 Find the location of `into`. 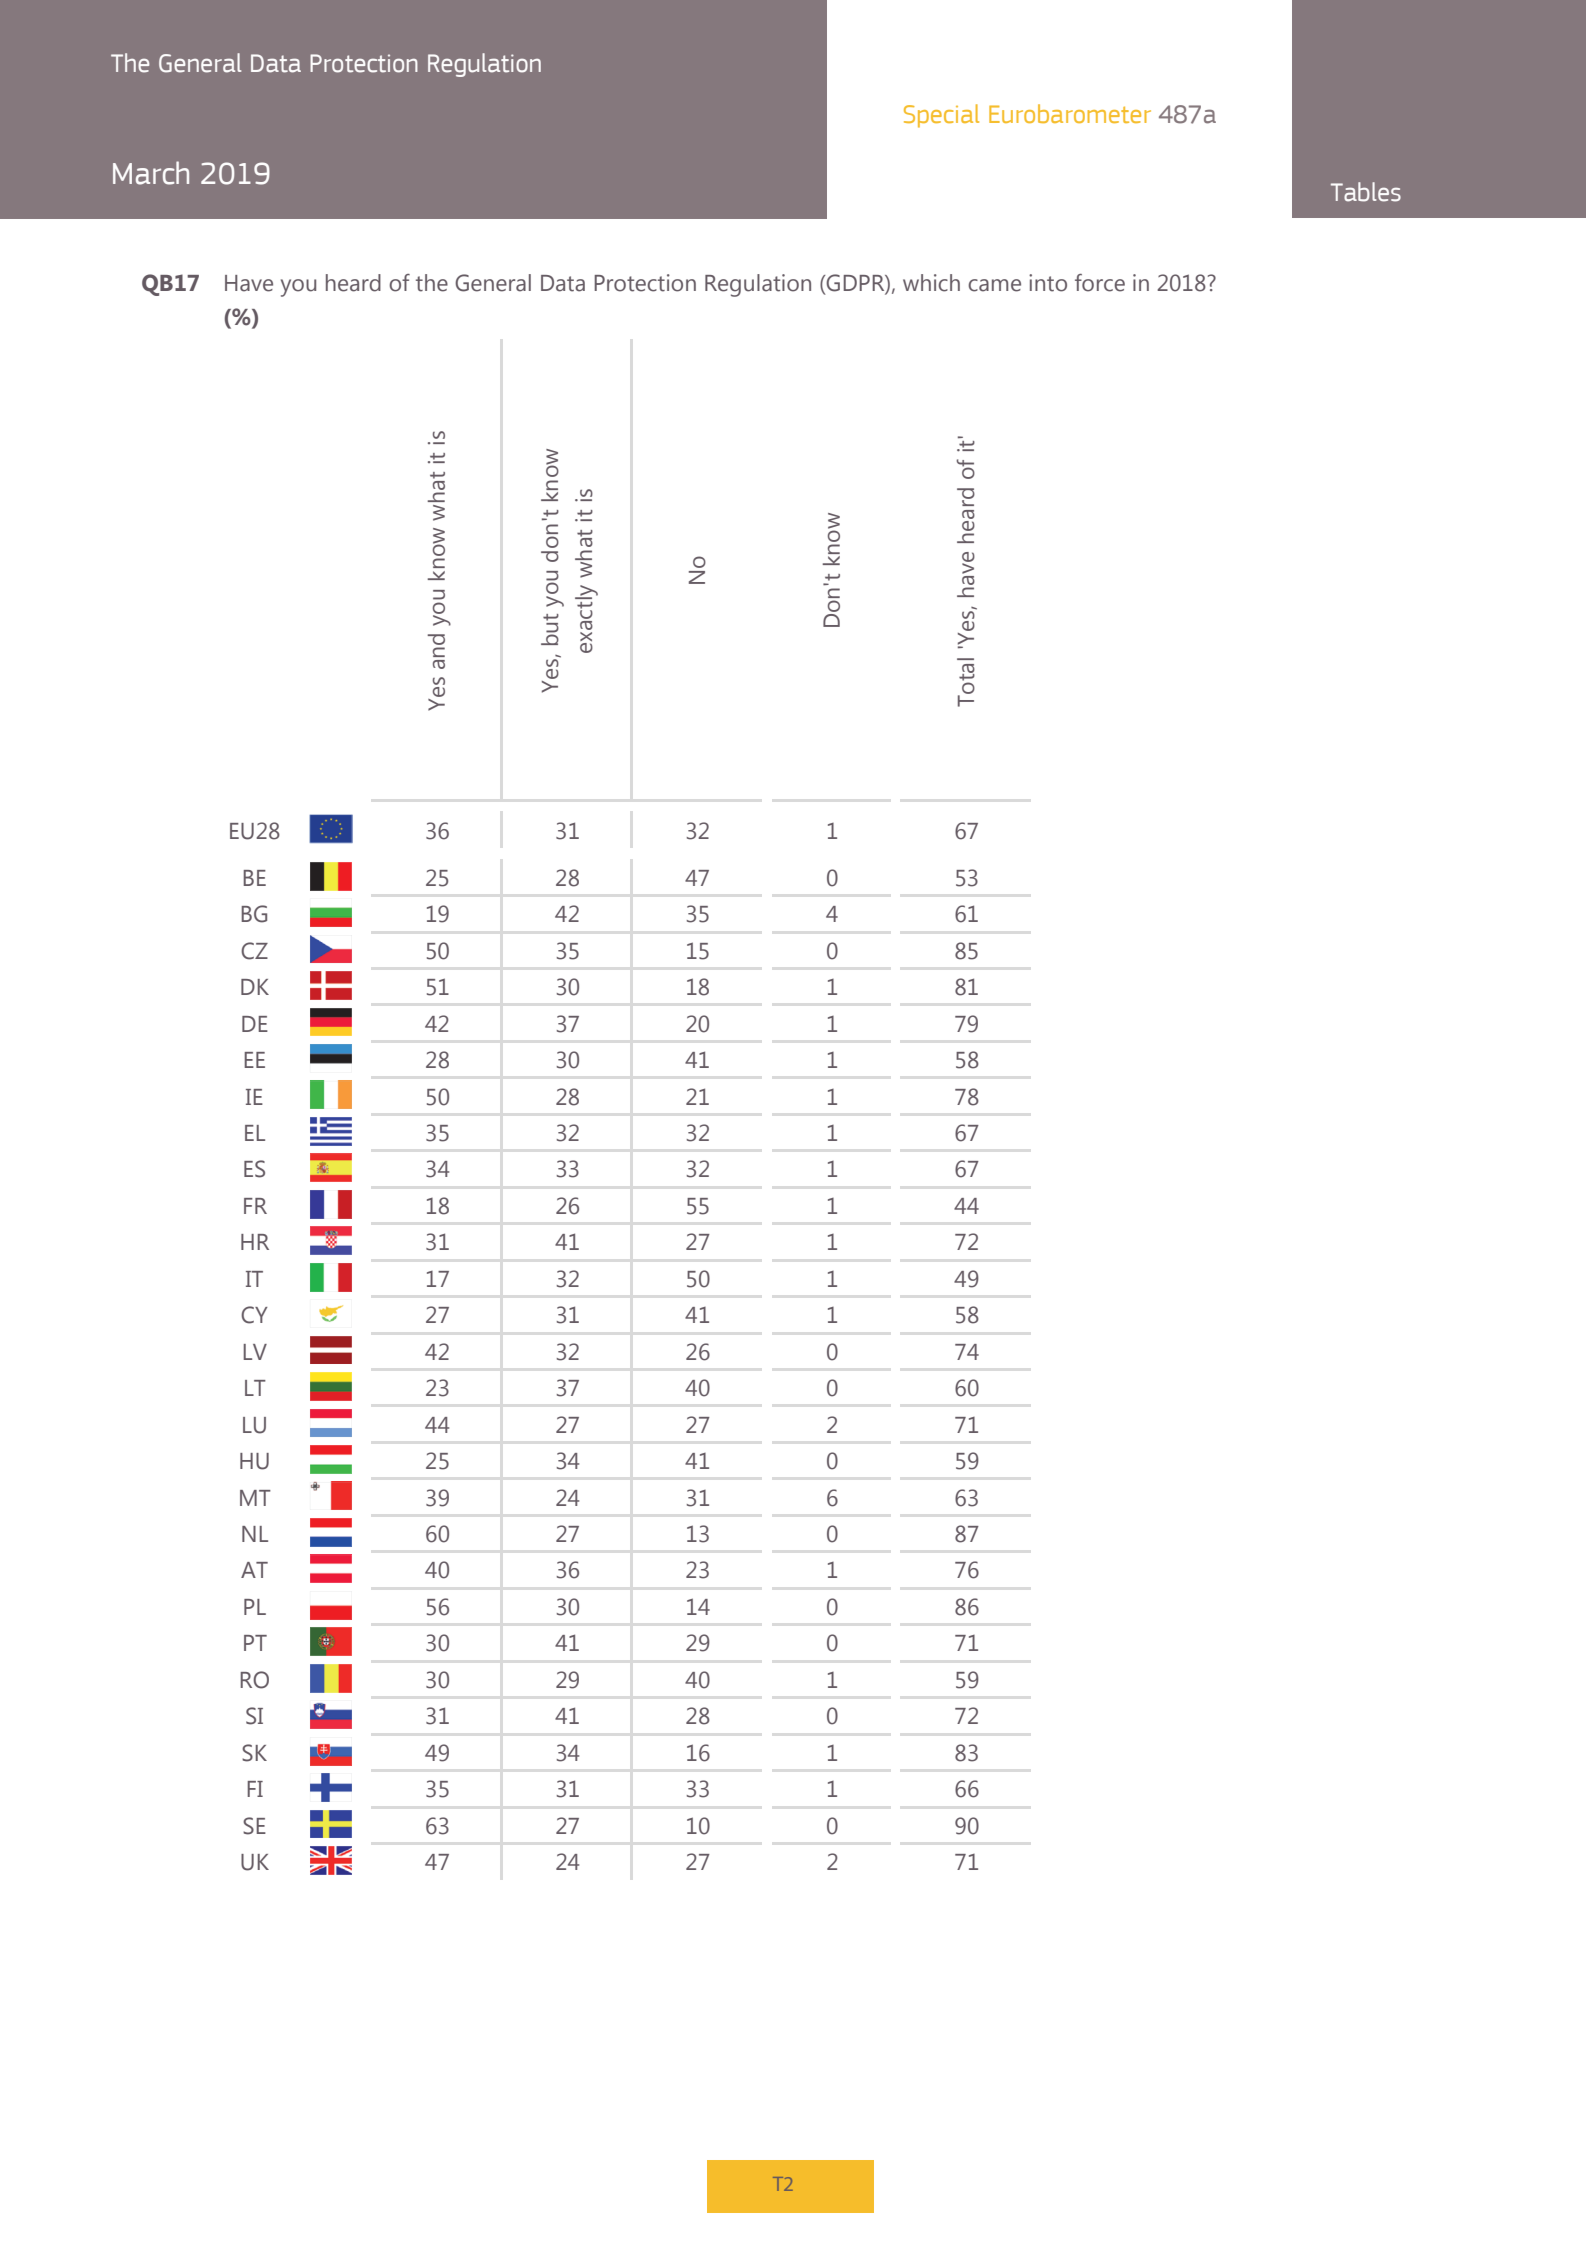

into is located at coordinates (1048, 283).
